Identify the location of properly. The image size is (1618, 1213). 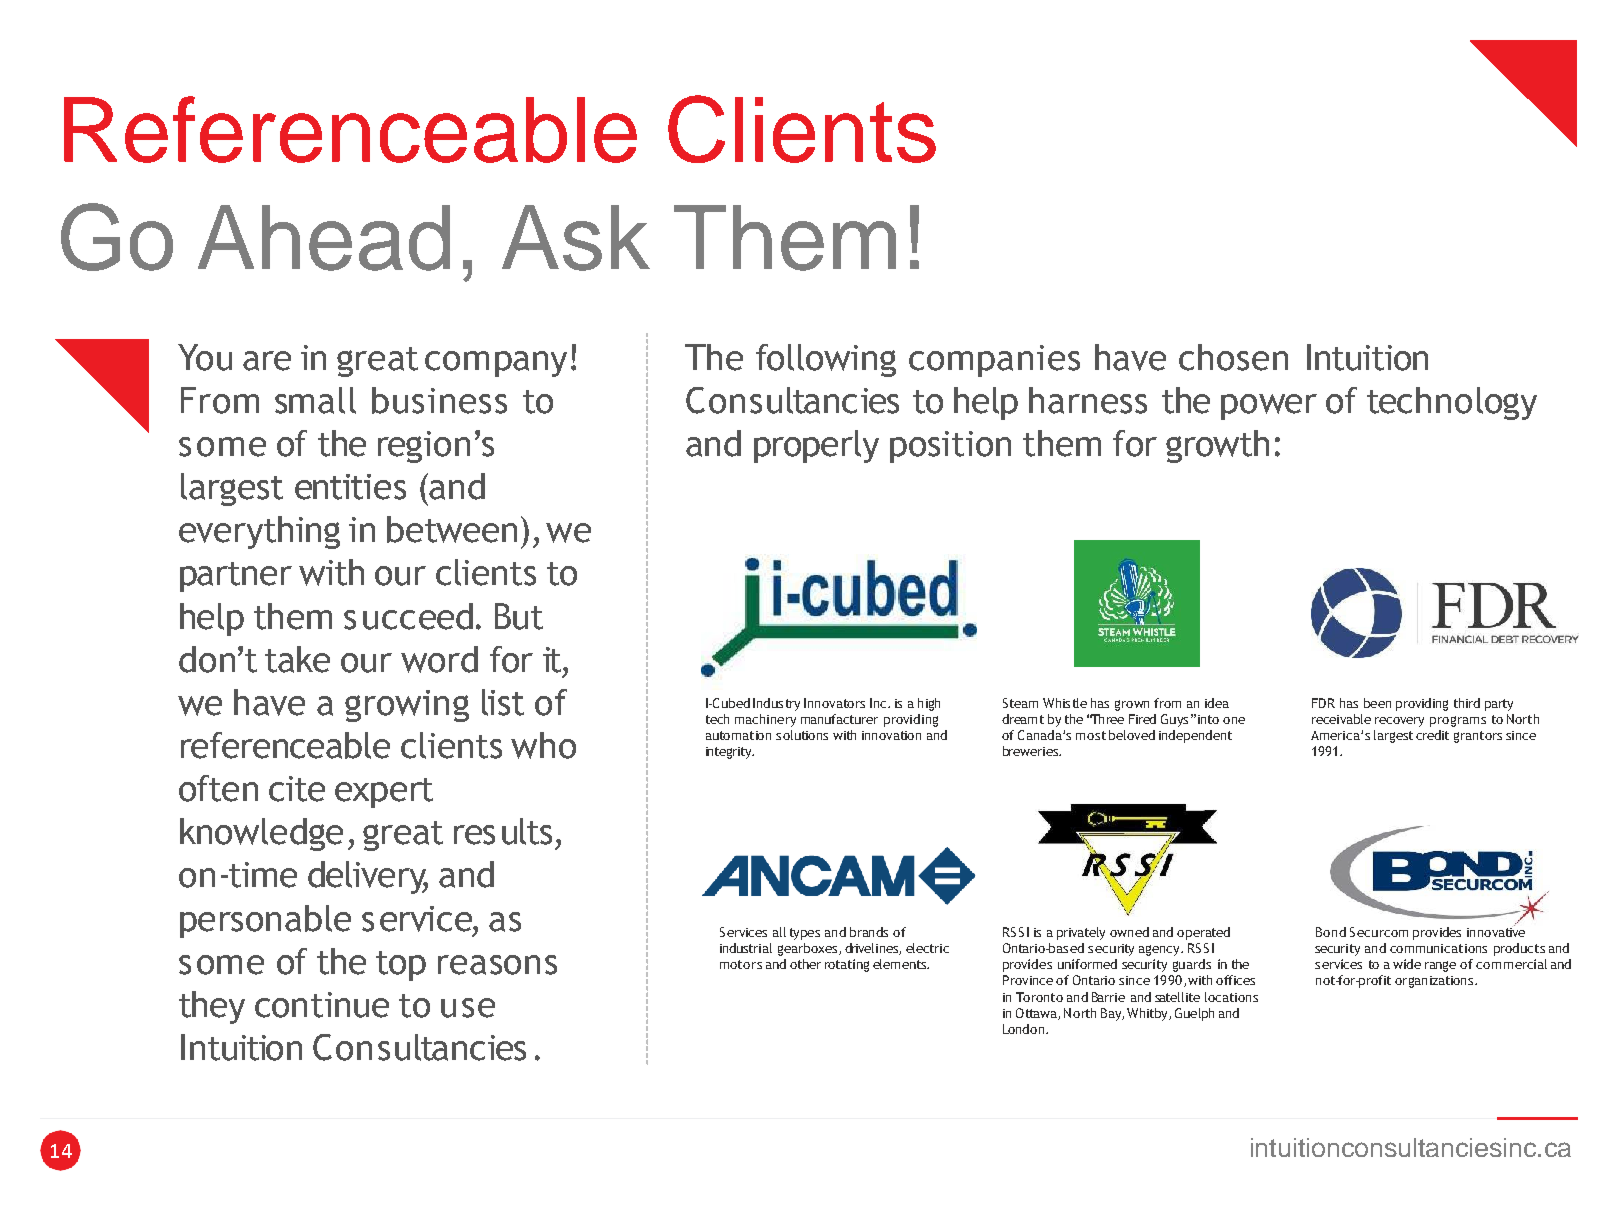
(816, 446).
